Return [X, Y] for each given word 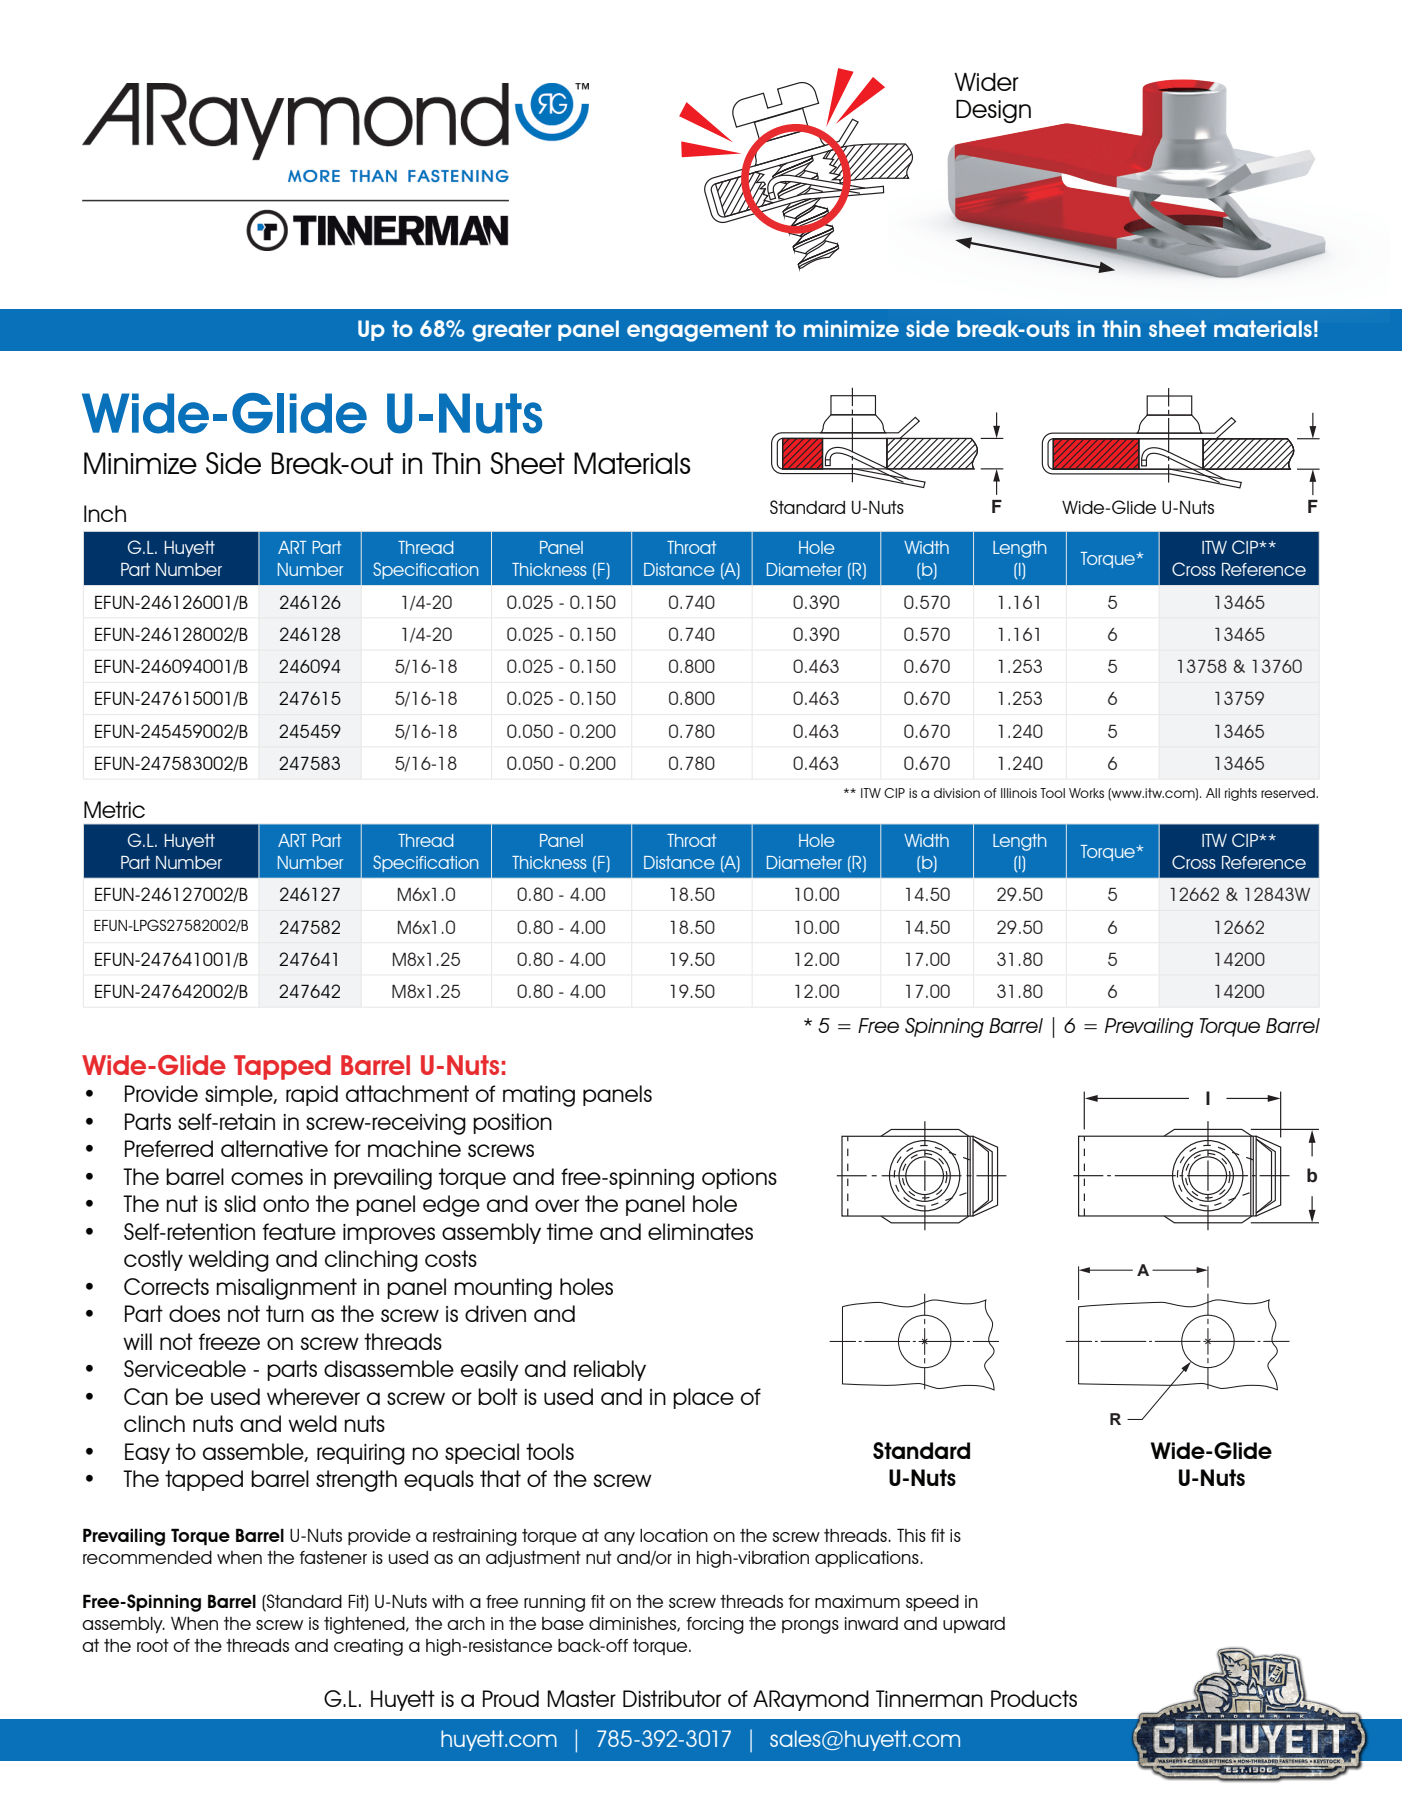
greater [511, 331]
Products [1034, 1698]
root [153, 1645]
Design [993, 111]
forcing [715, 1625]
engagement [697, 331]
